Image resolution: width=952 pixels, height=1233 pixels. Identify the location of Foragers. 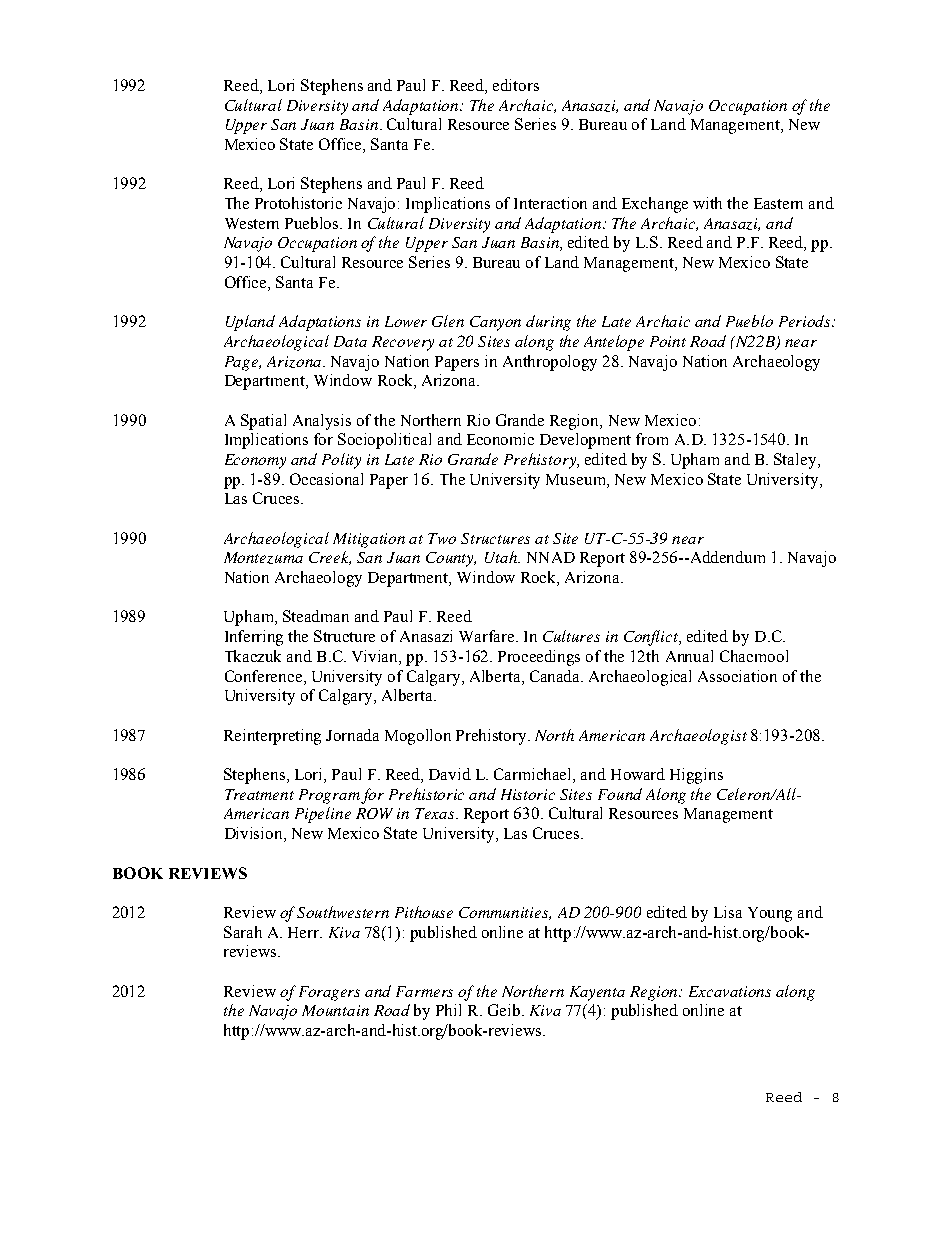
(329, 993).
